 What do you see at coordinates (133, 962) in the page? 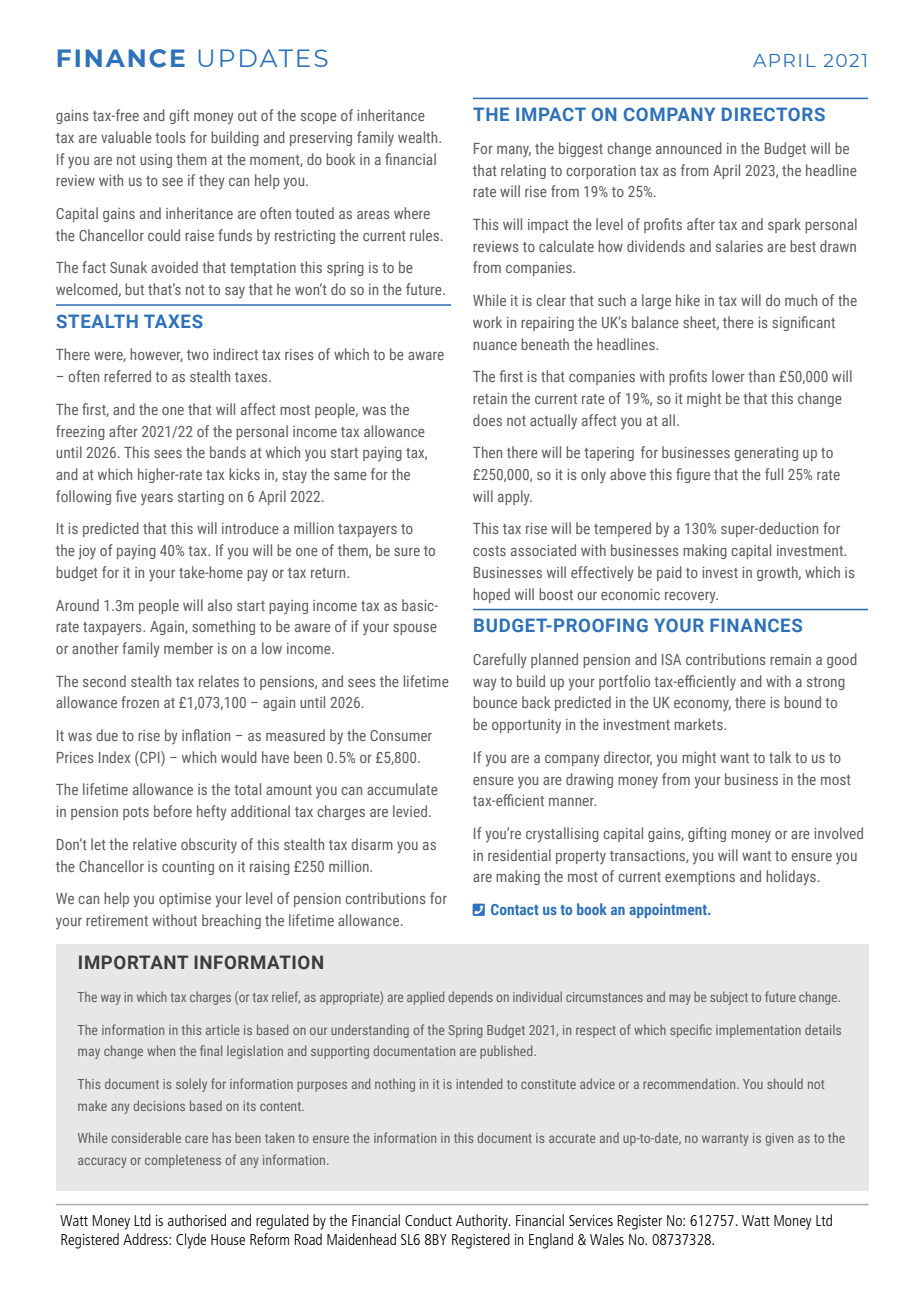
I see `IMPORTANT` at bounding box center [133, 962].
